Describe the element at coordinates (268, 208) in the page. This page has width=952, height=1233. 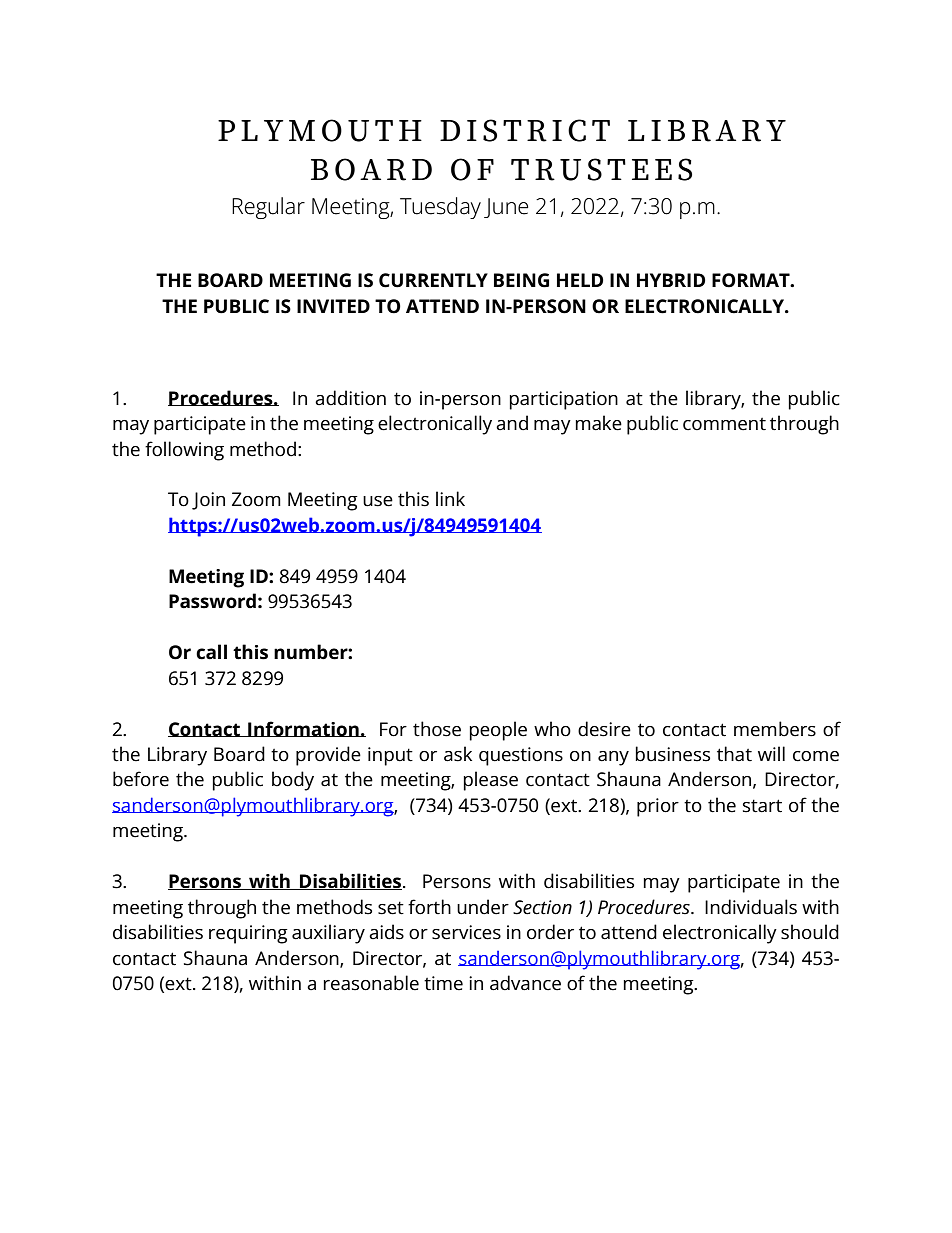
I see `Regular` at that location.
